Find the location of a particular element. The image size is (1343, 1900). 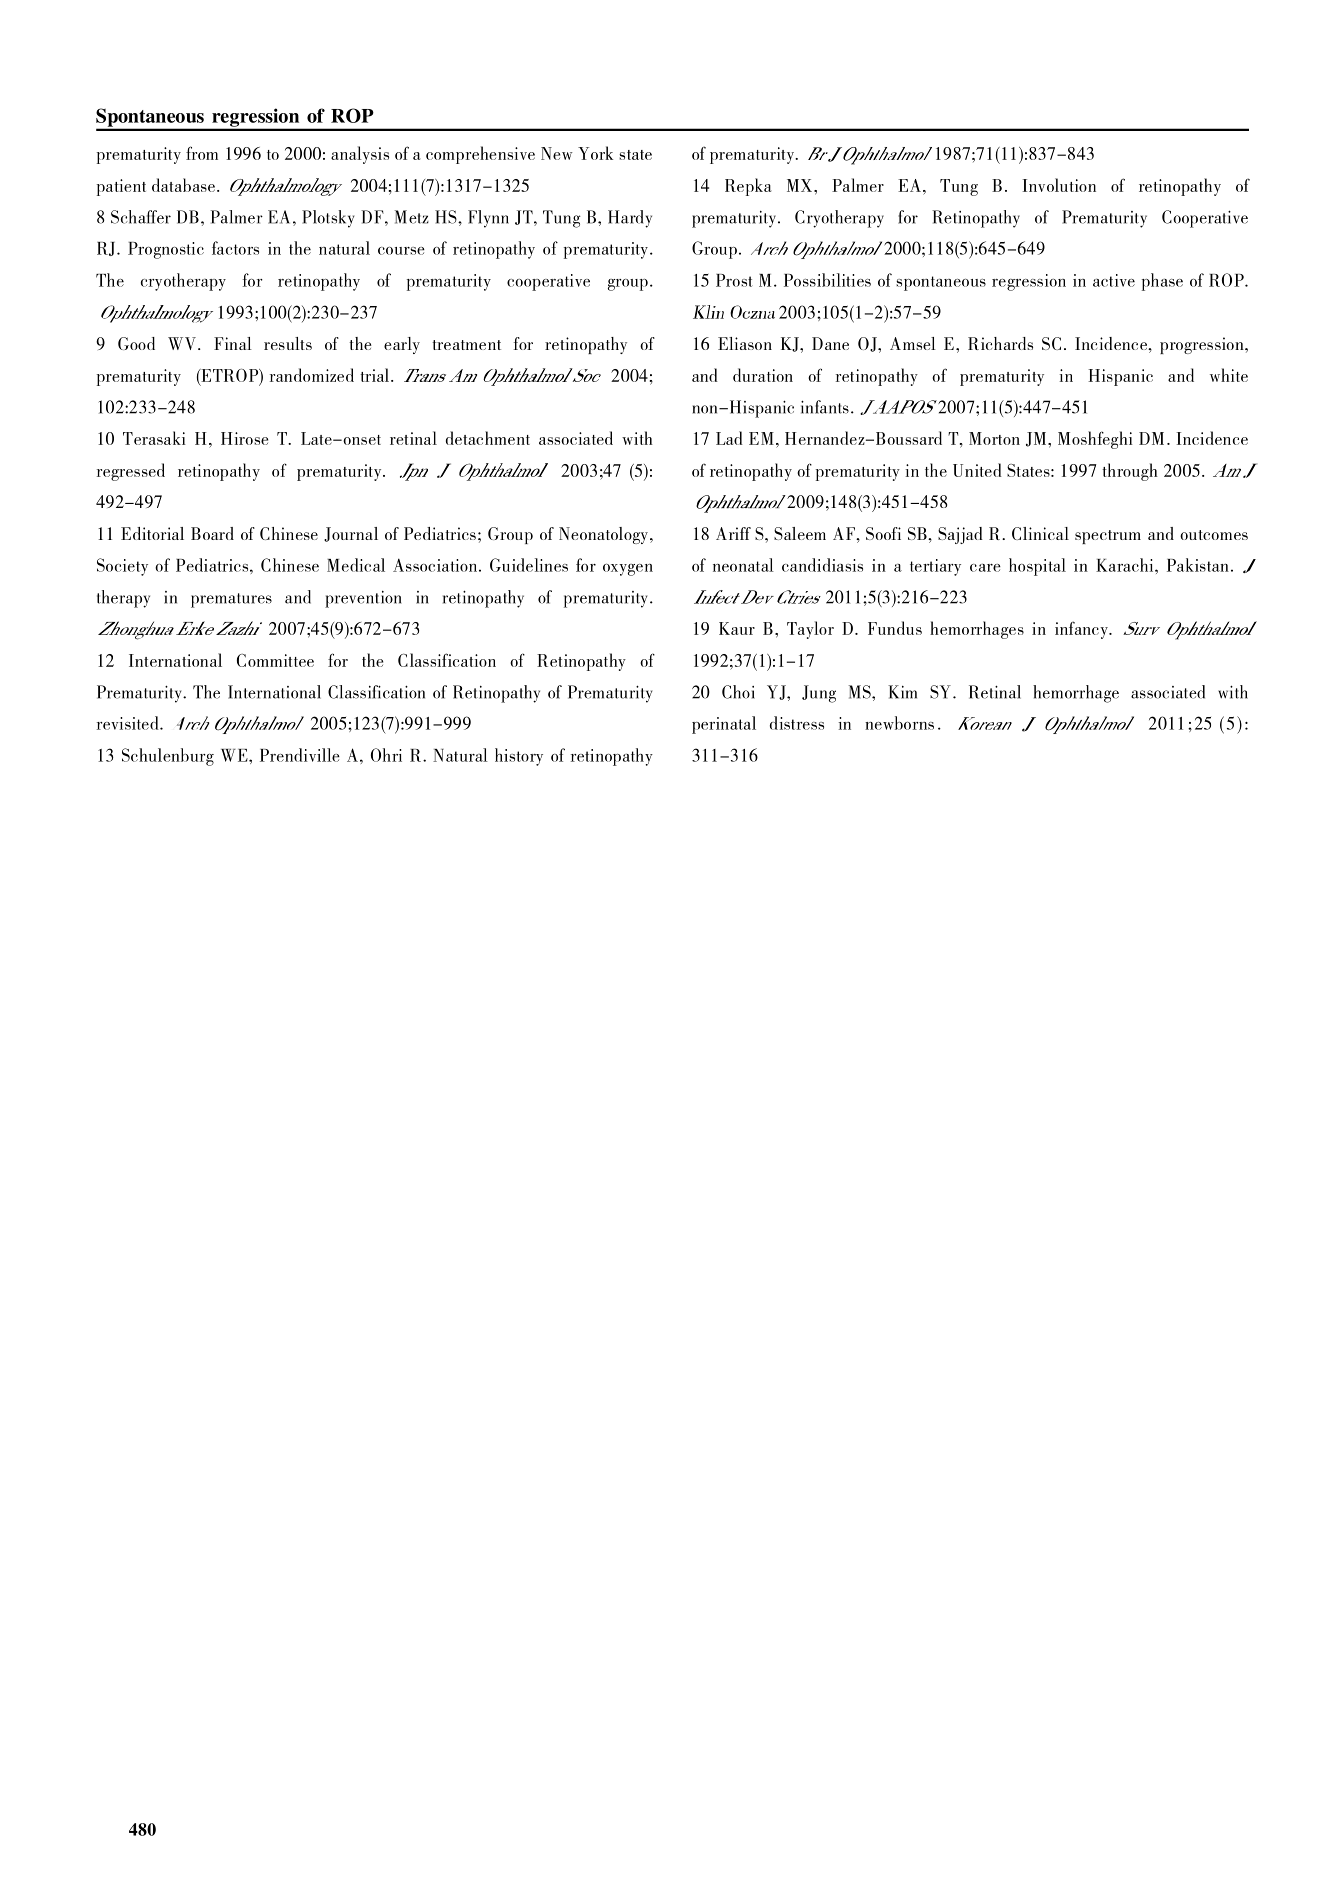

Board is located at coordinates (212, 533).
